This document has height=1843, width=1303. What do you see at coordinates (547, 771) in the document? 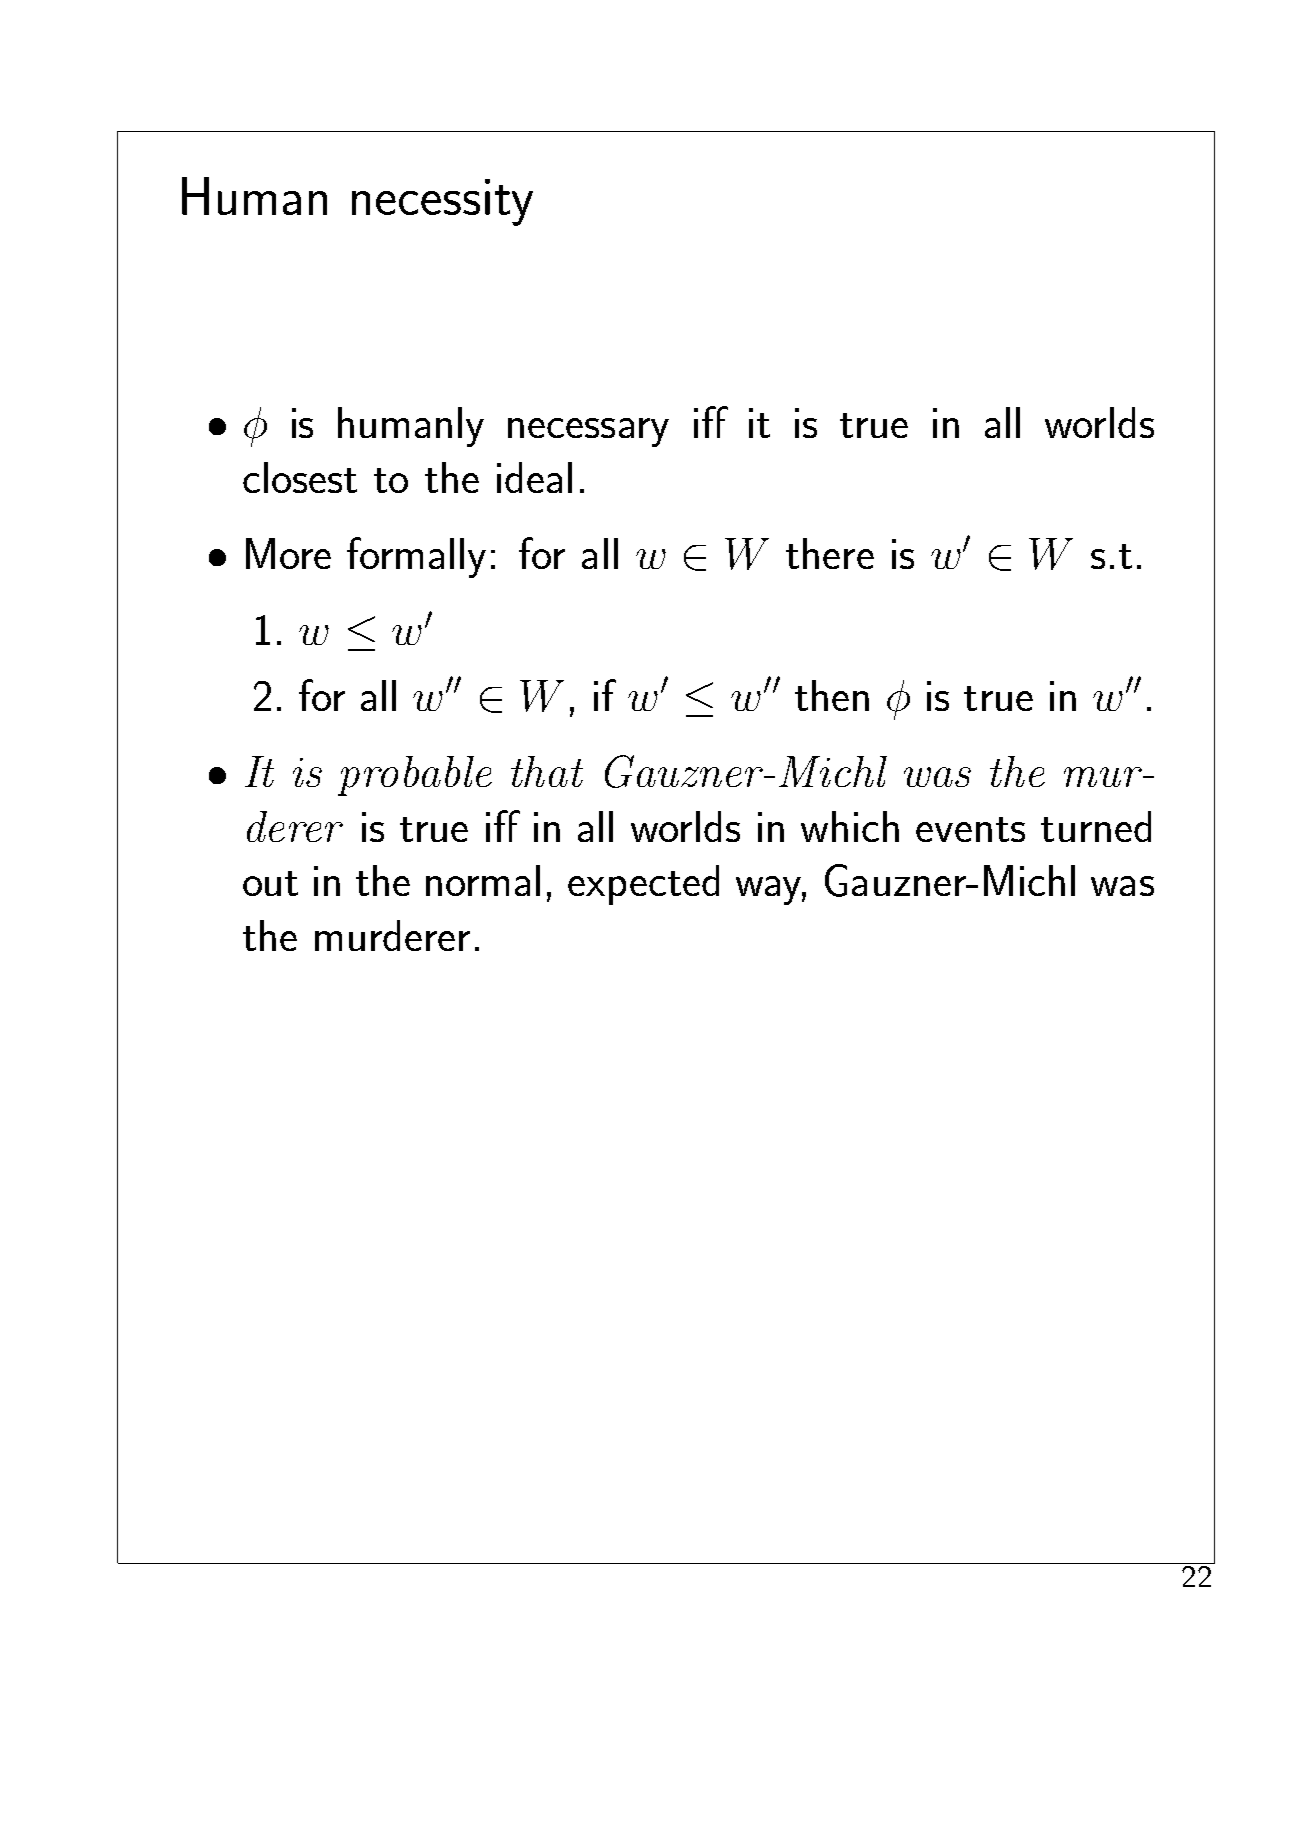
I see `that` at bounding box center [547, 771].
